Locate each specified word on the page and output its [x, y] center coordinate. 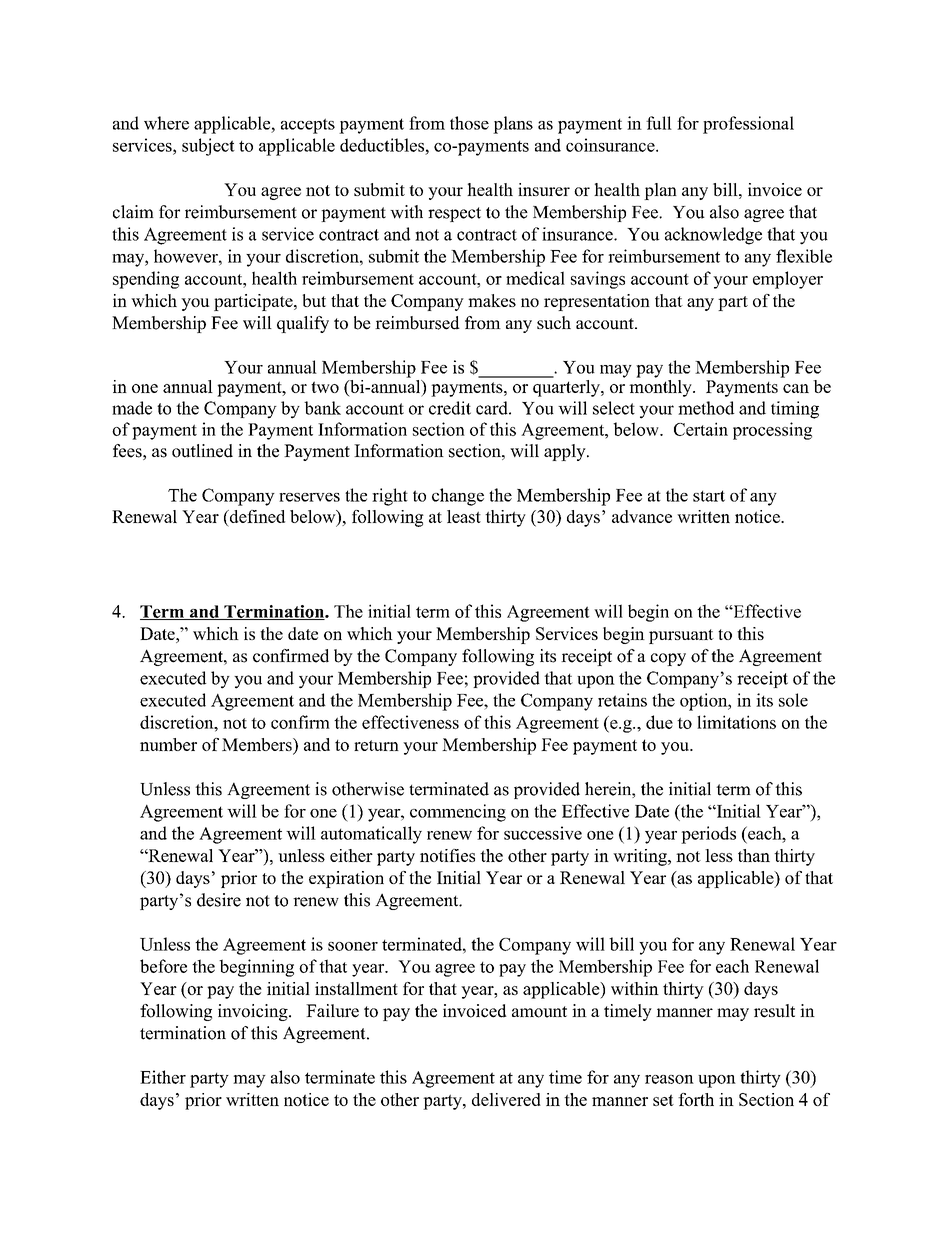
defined [256, 516]
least [464, 516]
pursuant [681, 636]
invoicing [254, 1012]
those [469, 123]
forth [696, 1099]
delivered [506, 1099]
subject [208, 147]
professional [748, 125]
